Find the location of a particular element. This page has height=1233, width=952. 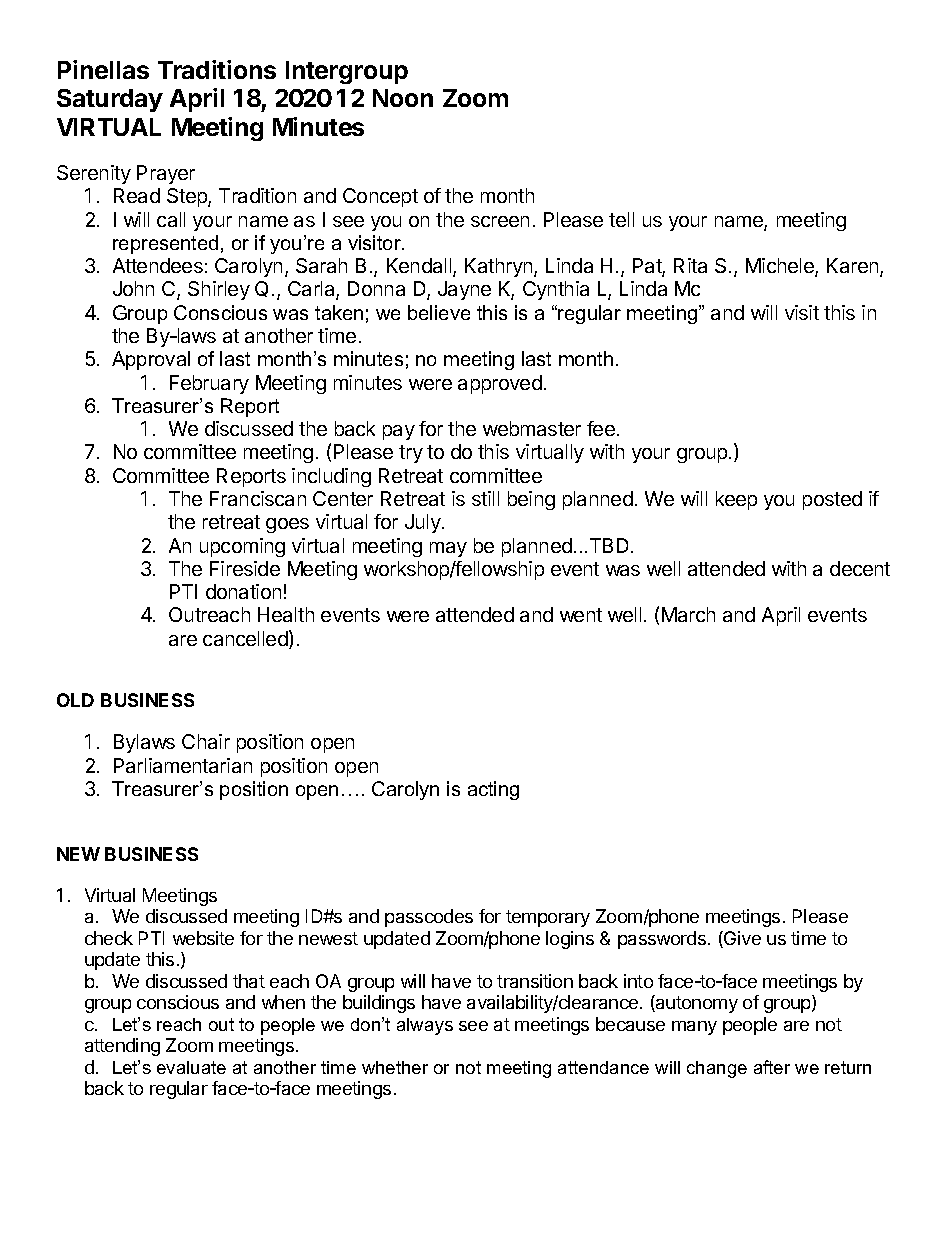

attending is located at coordinates (122, 1047).
